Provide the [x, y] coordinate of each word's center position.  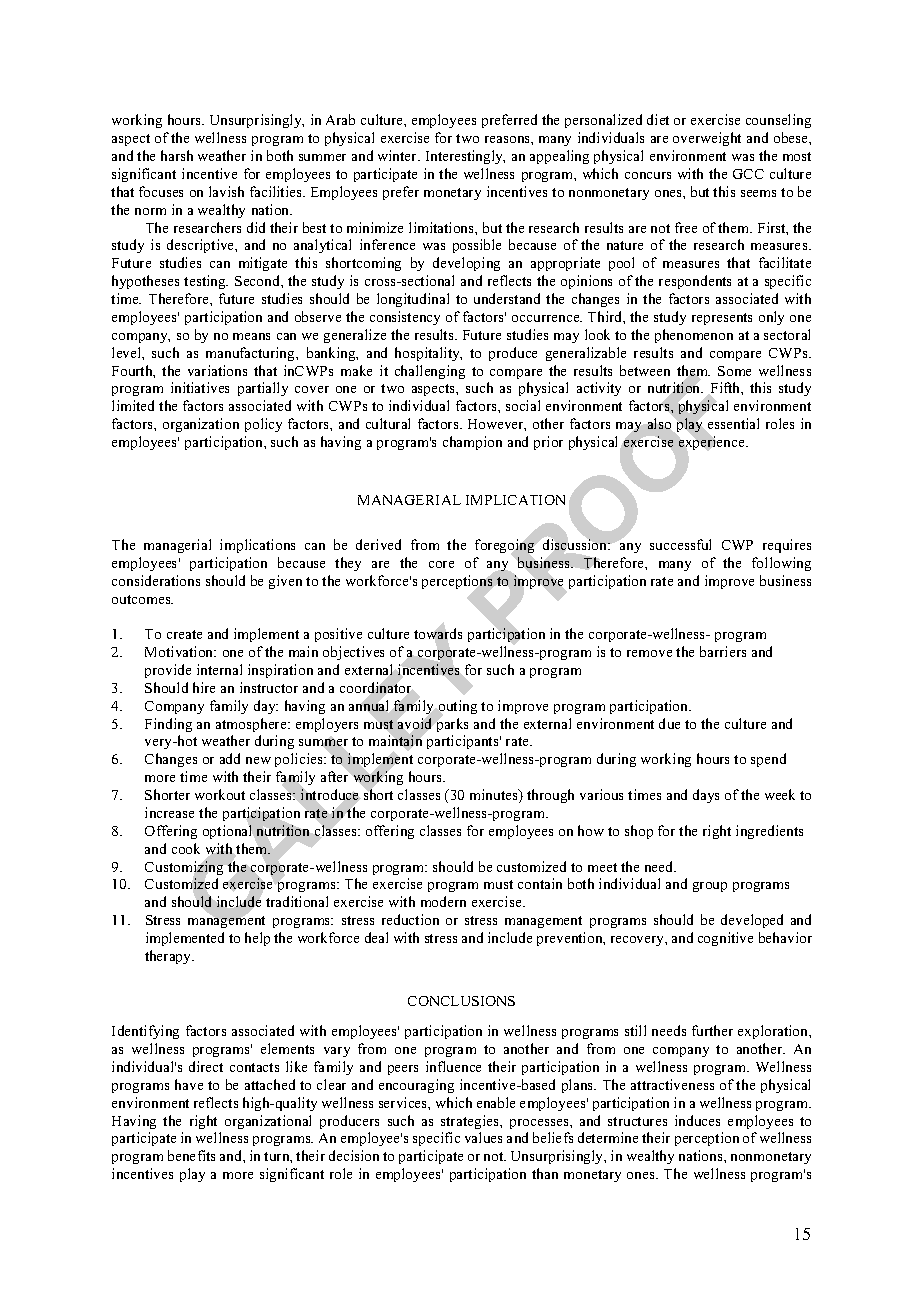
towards [438, 634]
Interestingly [465, 157]
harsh [177, 155]
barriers [723, 651]
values [483, 1137]
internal [219, 669]
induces [697, 1120]
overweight [707, 139]
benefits [191, 1155]
